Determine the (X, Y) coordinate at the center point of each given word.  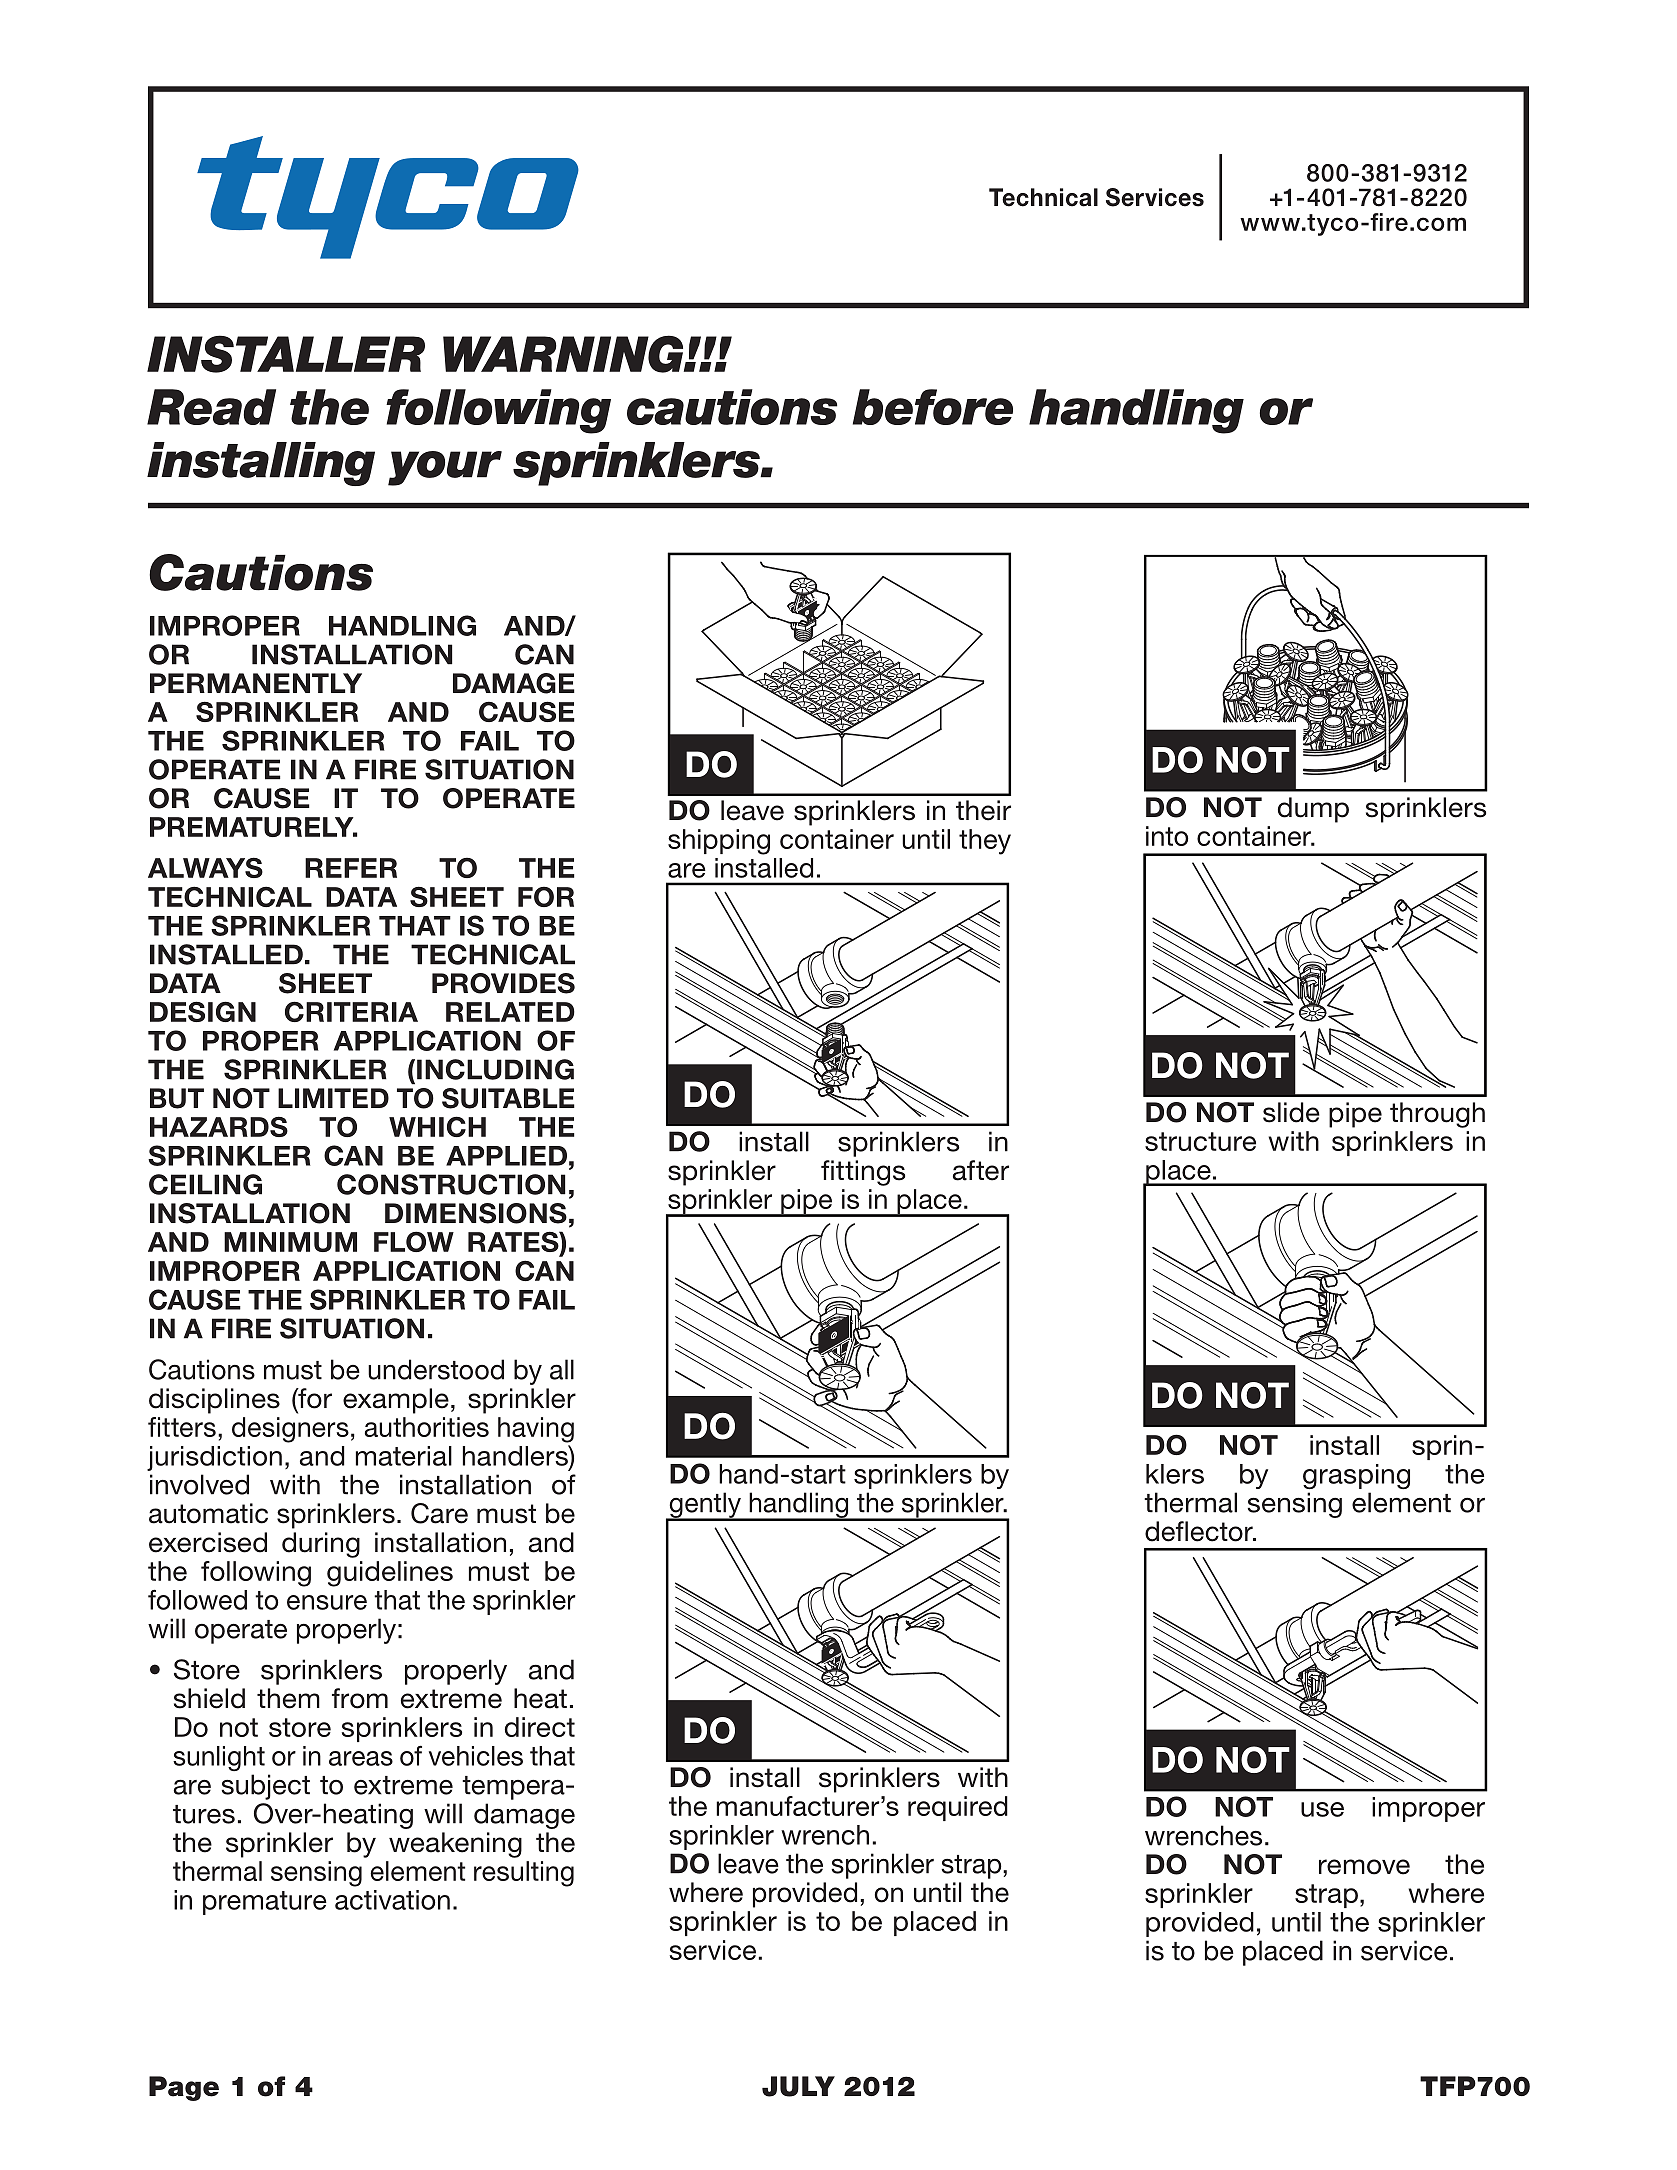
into (1167, 836)
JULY (798, 2086)
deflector (1200, 1531)
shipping (719, 842)
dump (1313, 810)
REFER (351, 868)
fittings (863, 1173)
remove (1364, 1867)
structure (1200, 1141)
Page (184, 2088)
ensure (327, 1602)
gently (705, 1506)
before (933, 407)
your (445, 468)
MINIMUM (290, 1242)
